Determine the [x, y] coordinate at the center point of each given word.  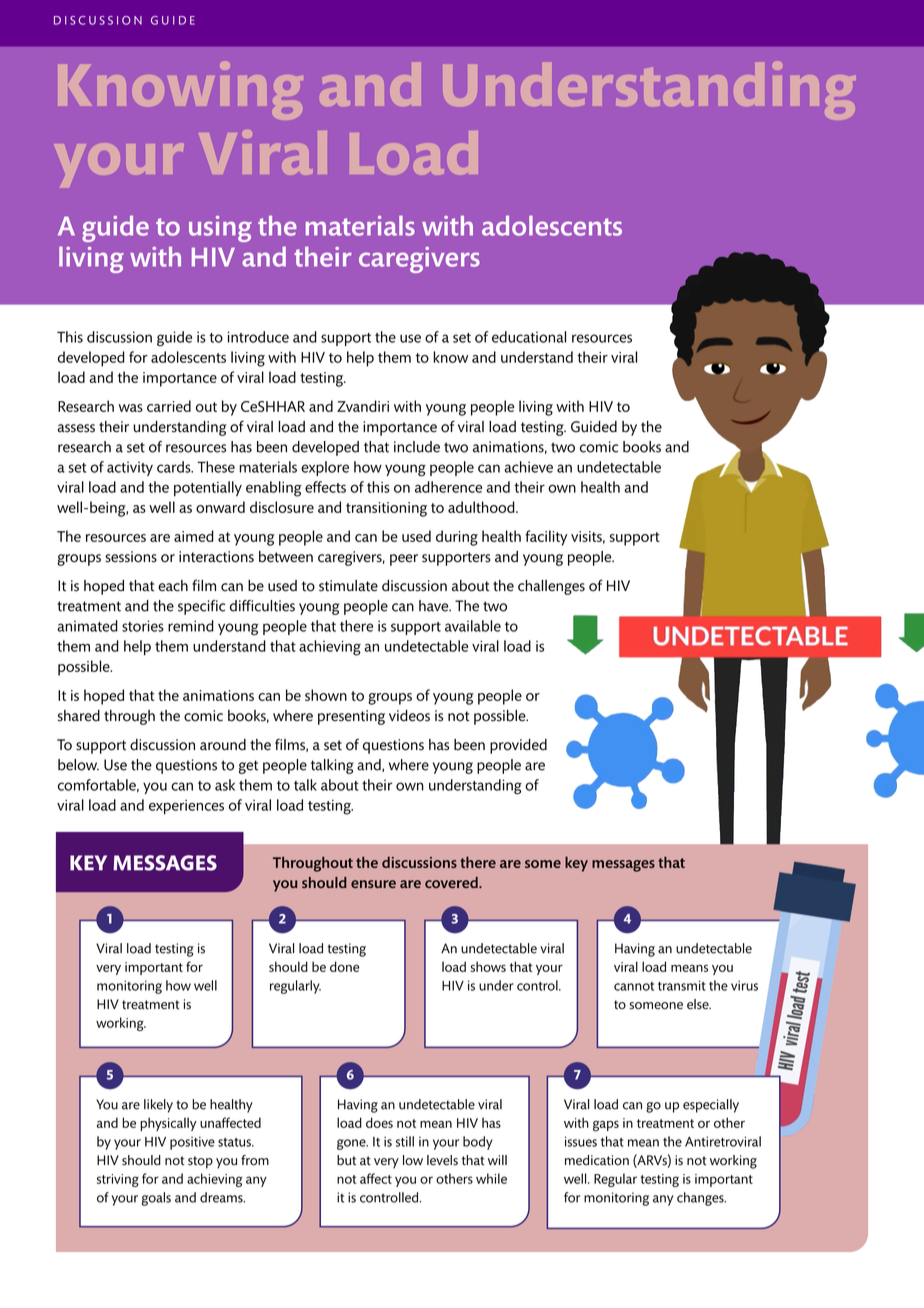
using [220, 229]
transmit [681, 985]
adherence [448, 487]
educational [529, 337]
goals [156, 1199]
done [345, 966]
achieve [528, 467]
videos [409, 716]
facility [546, 538]
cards [175, 467]
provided [518, 746]
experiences [186, 807]
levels [442, 1160]
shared [79, 716]
